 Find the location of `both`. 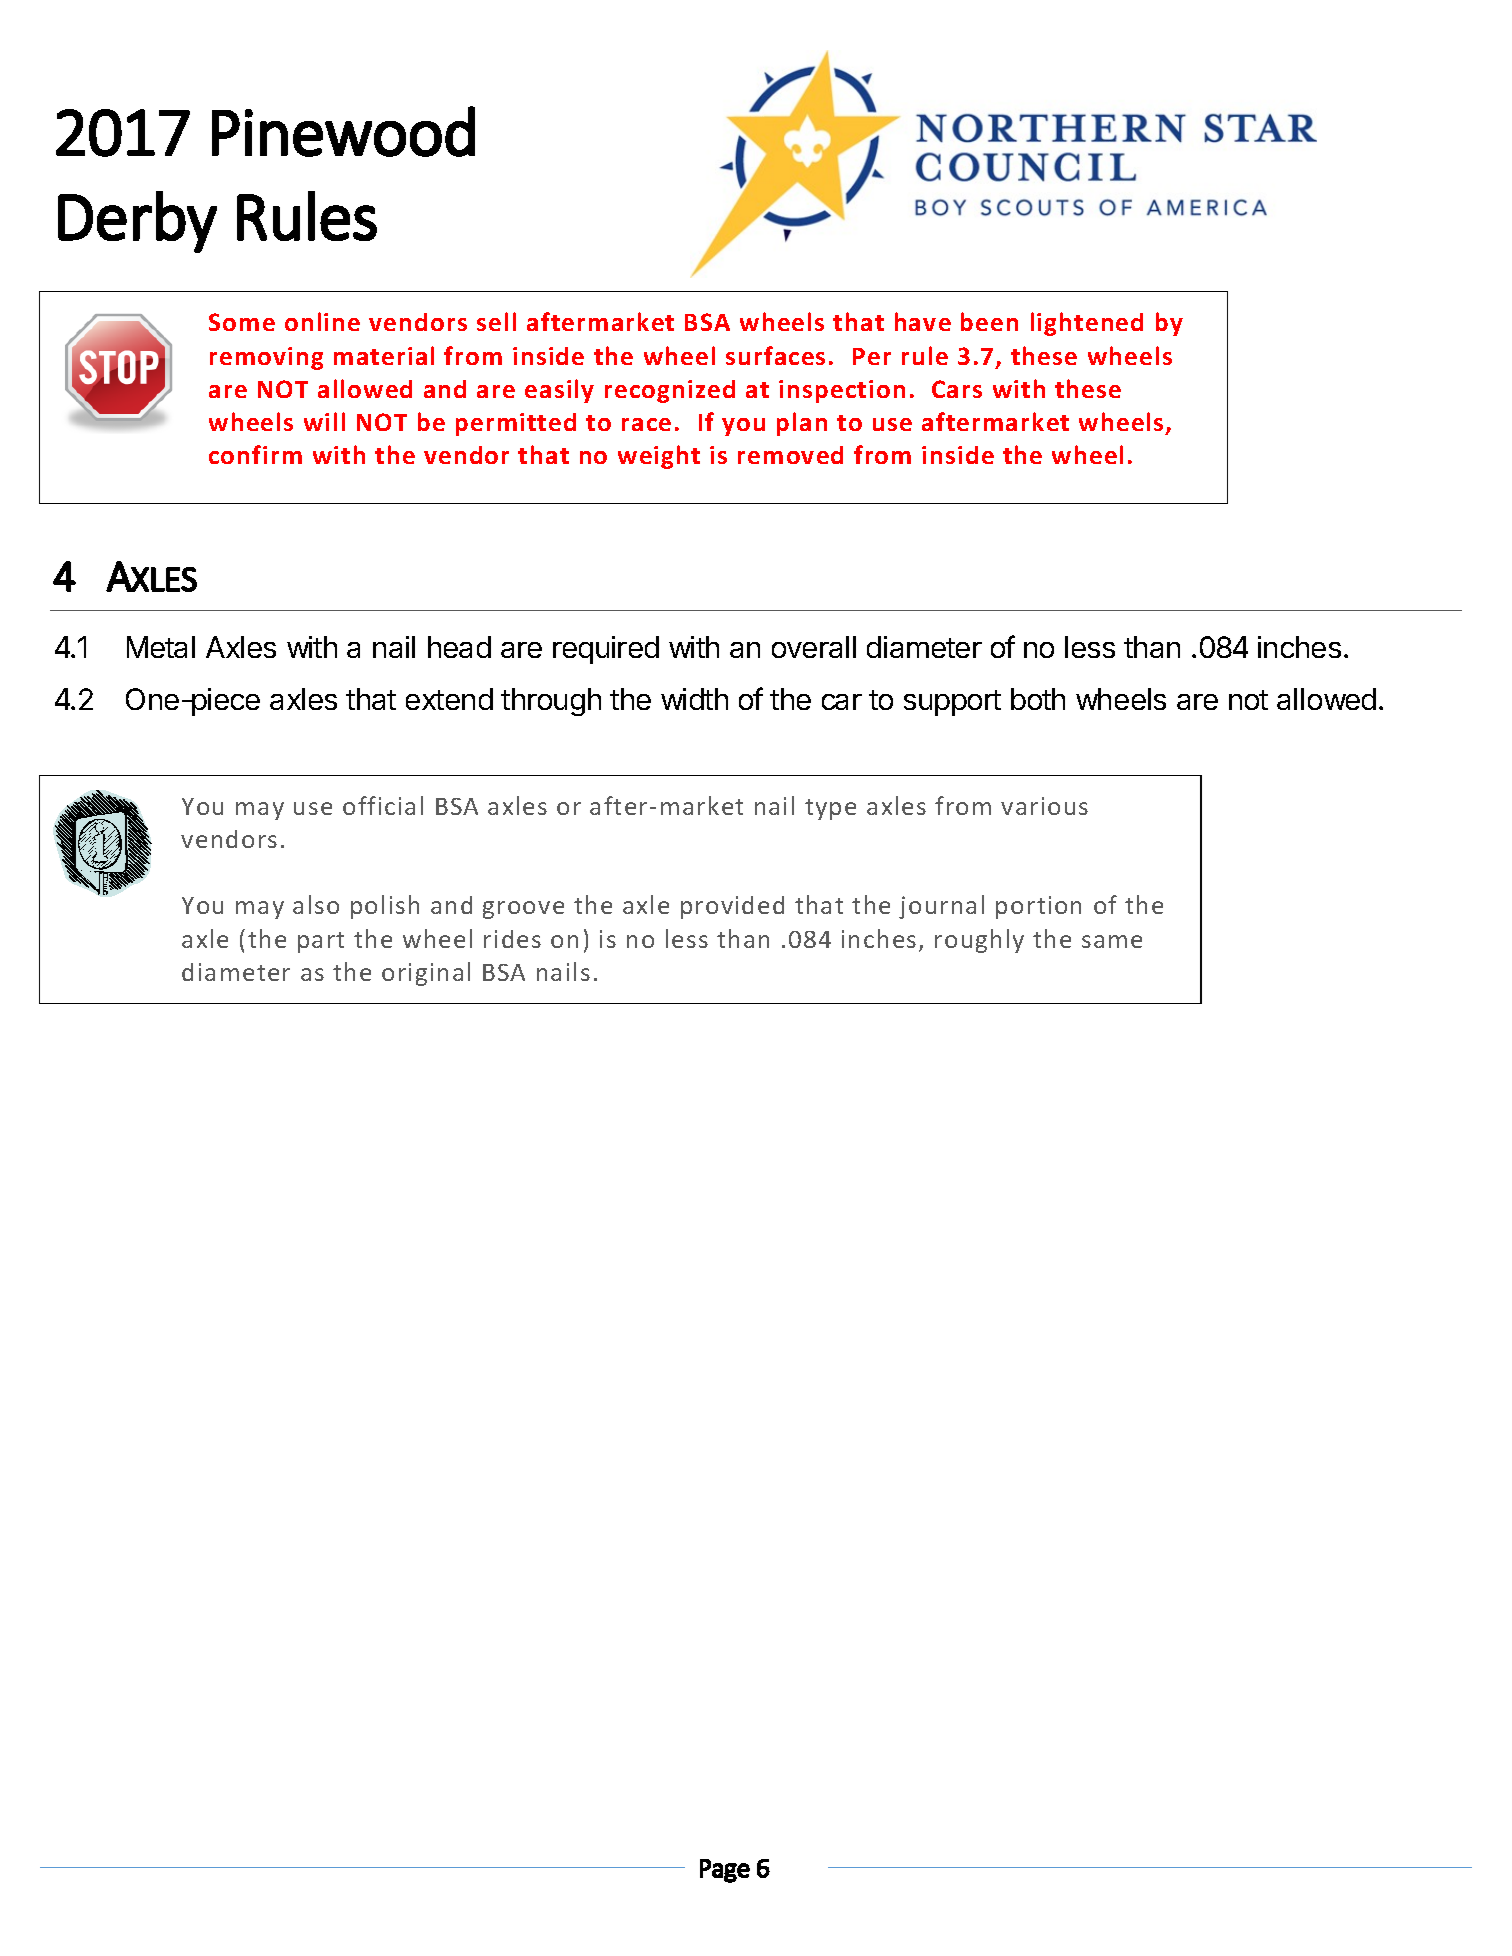

both is located at coordinates (1038, 699).
